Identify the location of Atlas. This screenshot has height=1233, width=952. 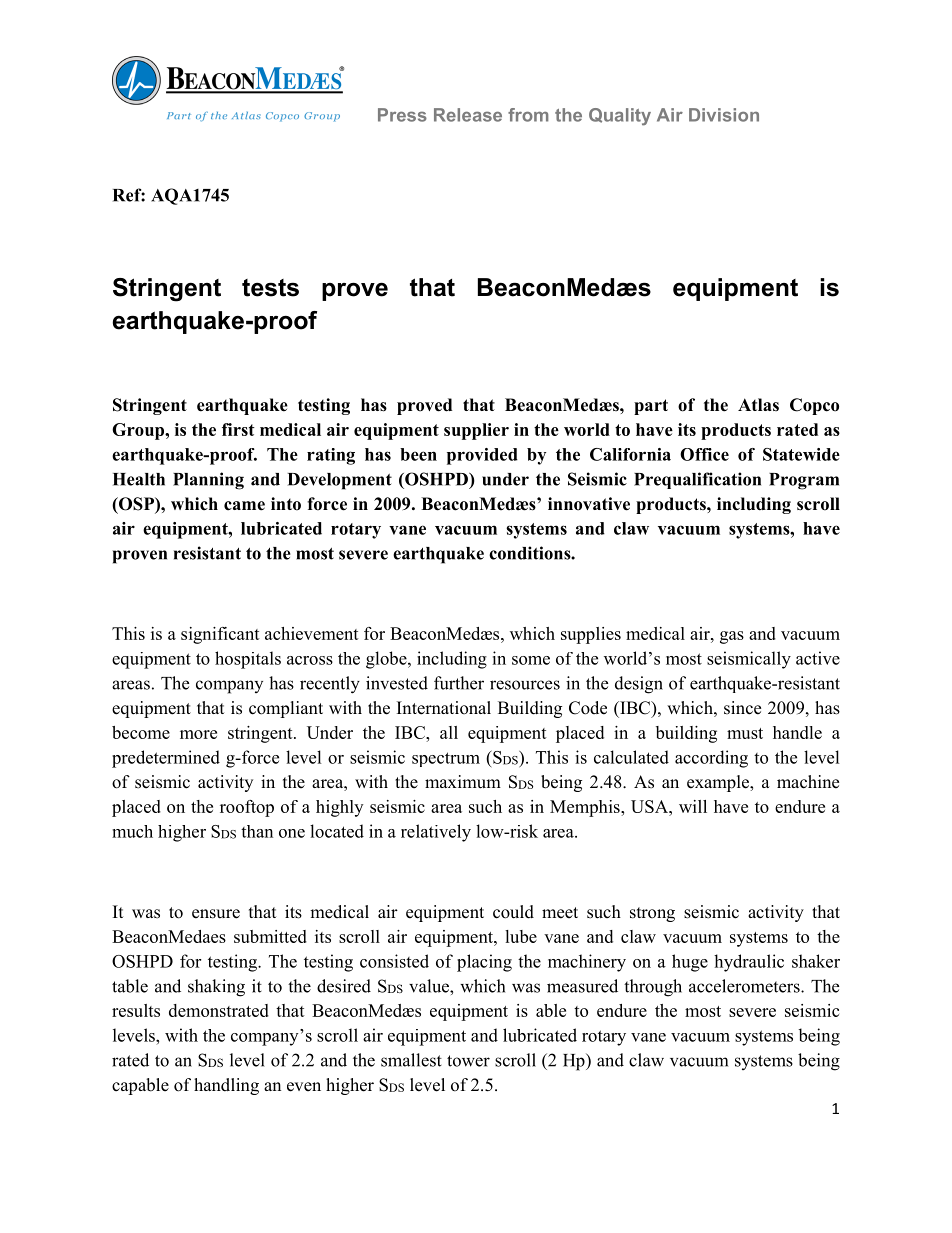
(758, 405).
